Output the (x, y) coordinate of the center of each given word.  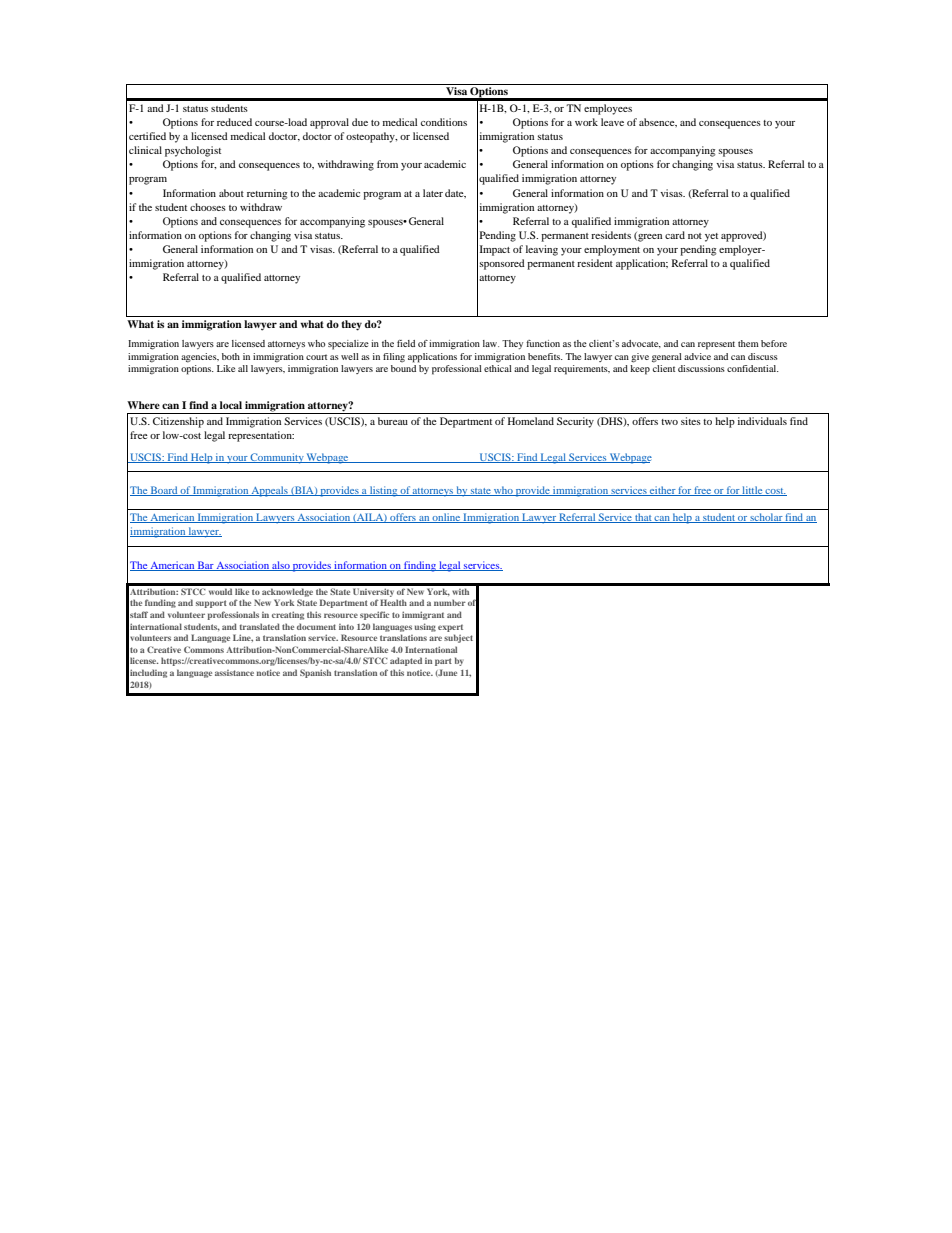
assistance (234, 673)
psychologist (193, 151)
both (231, 356)
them (748, 343)
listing (384, 491)
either (662, 491)
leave (612, 122)
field (406, 343)
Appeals (270, 491)
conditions (444, 122)
